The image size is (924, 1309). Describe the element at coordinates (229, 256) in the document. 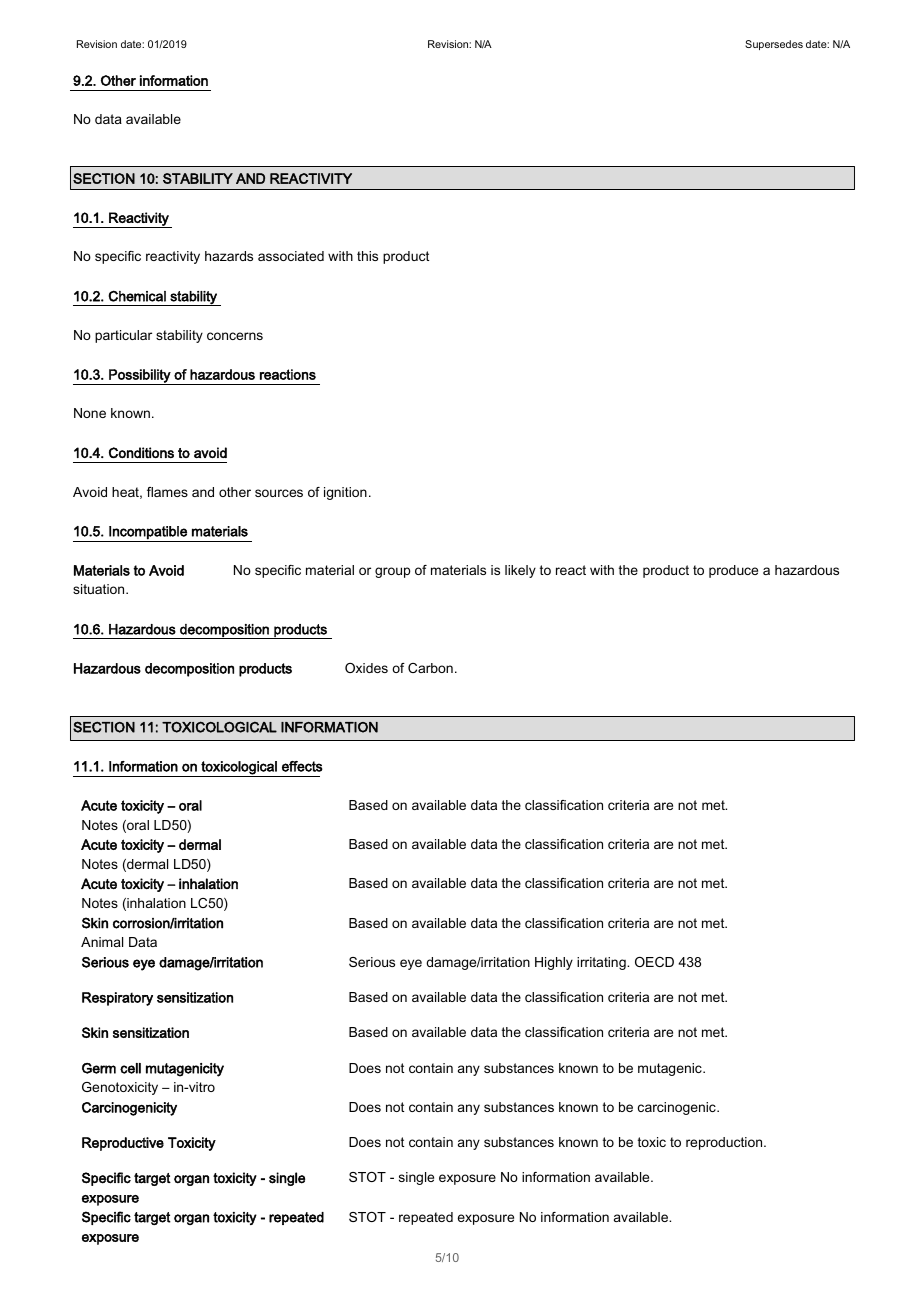

I see `hazards` at that location.
